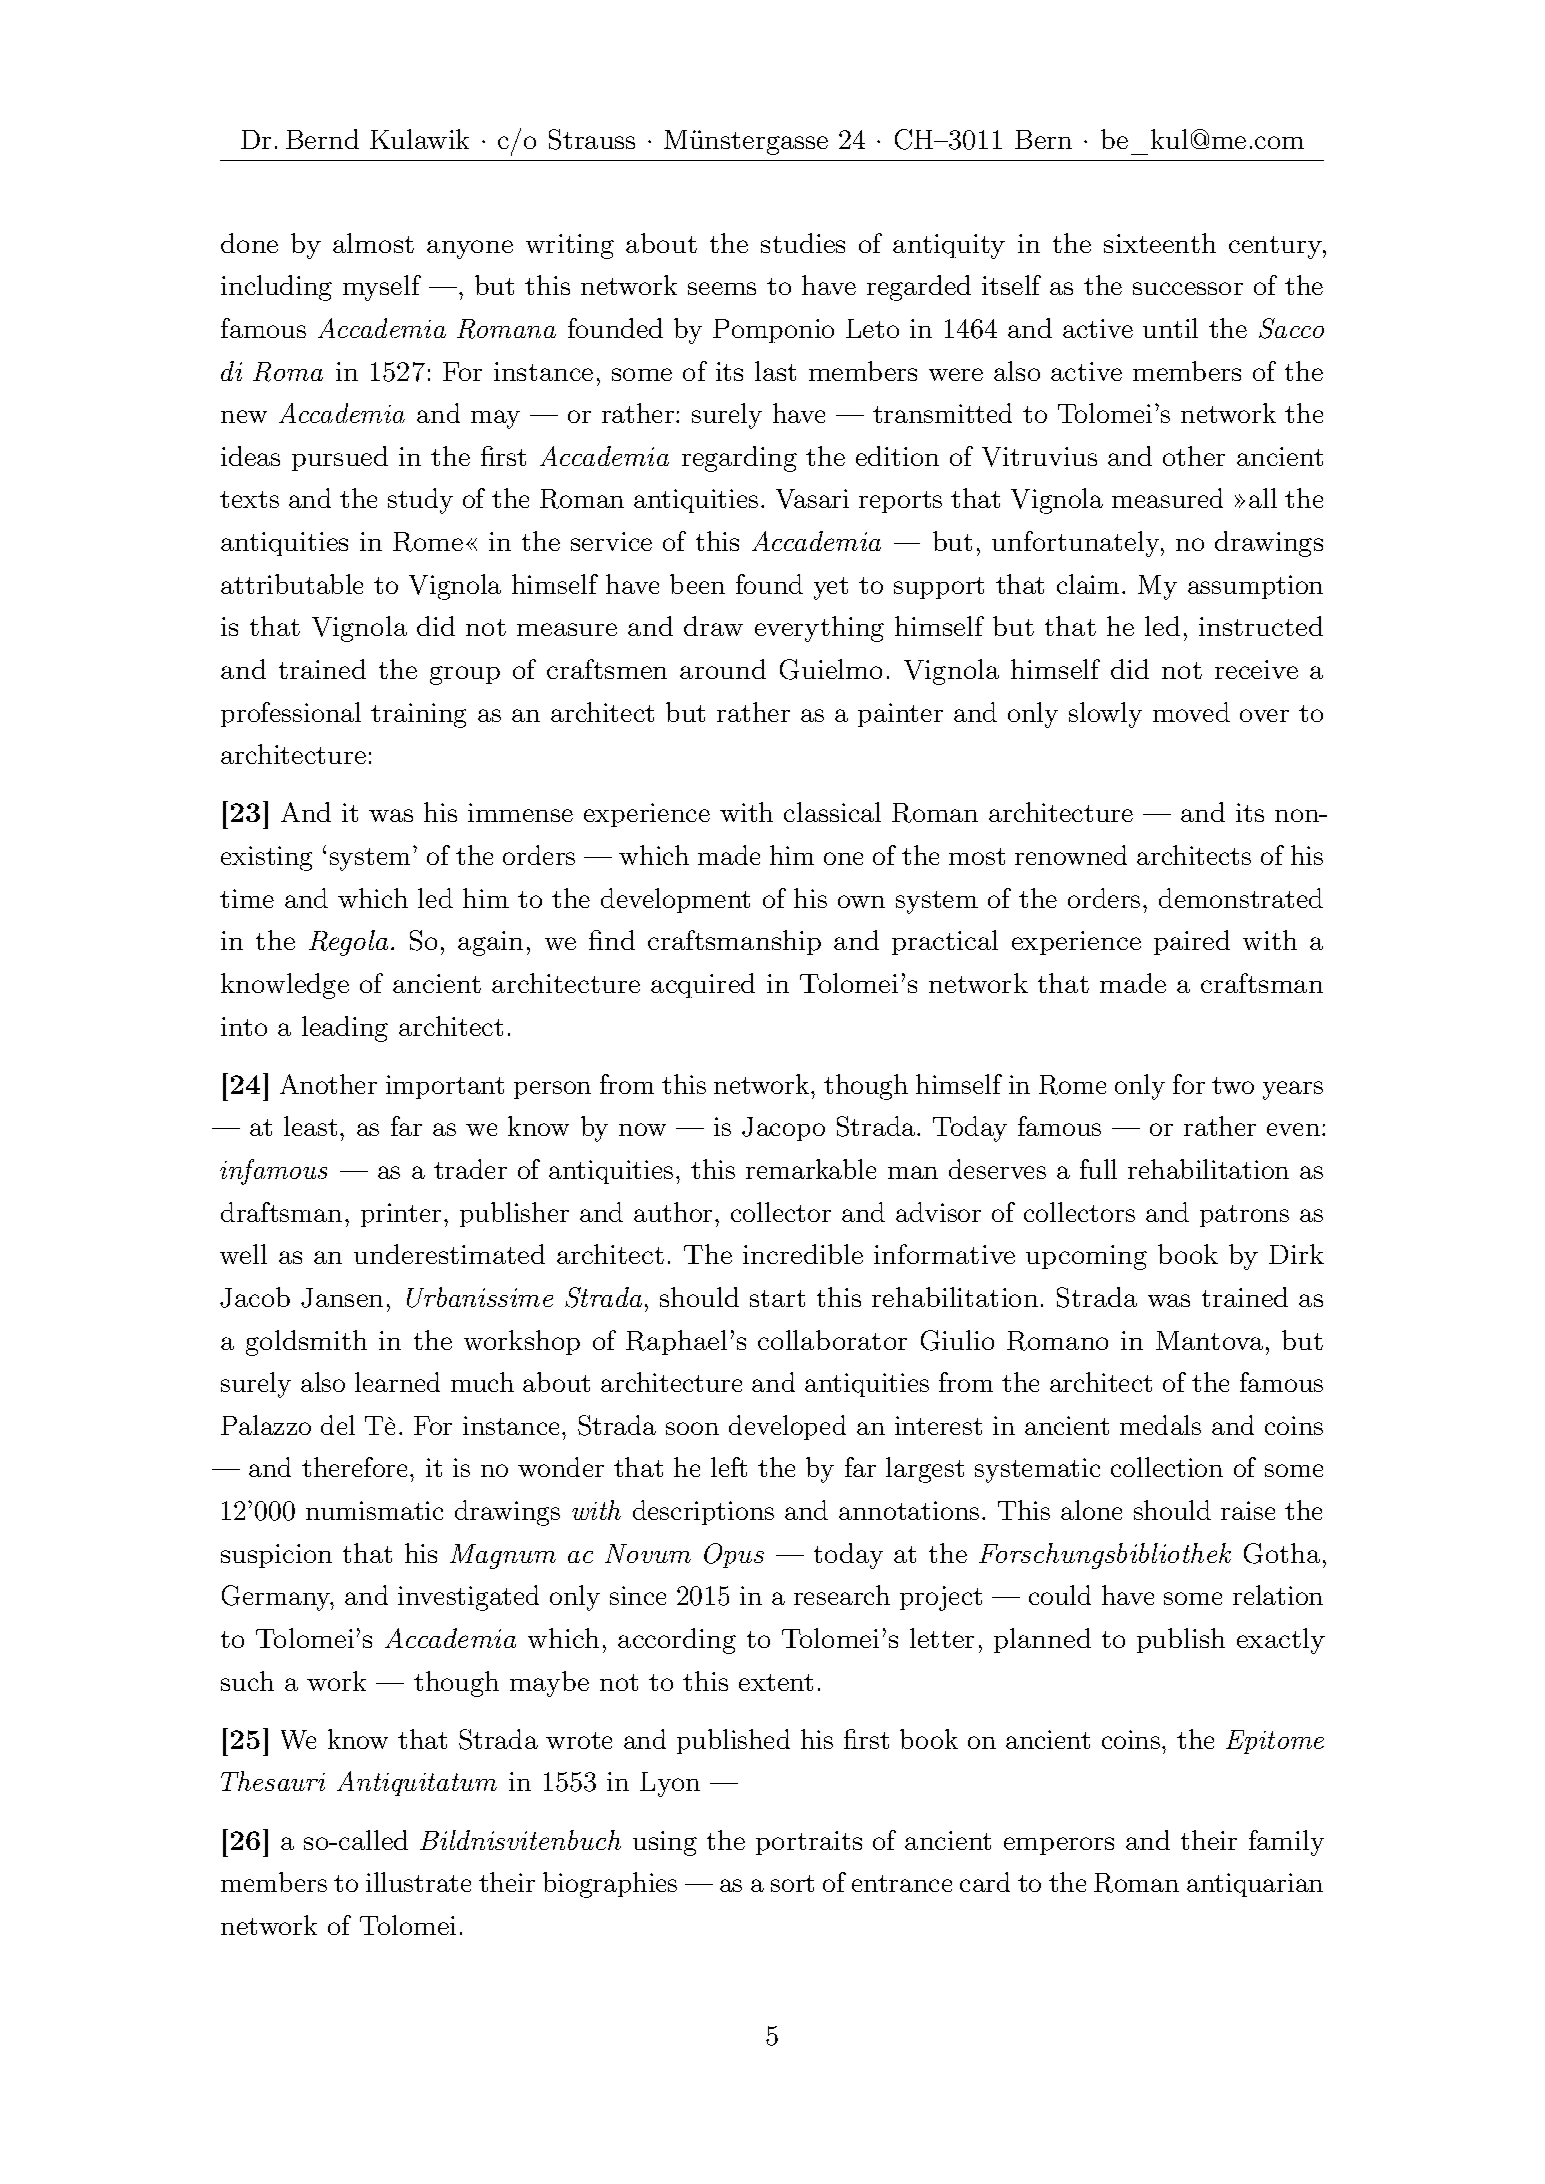 The width and height of the image is (1545, 2184). What do you see at coordinates (1192, 942) in the image?
I see `paired` at bounding box center [1192, 942].
